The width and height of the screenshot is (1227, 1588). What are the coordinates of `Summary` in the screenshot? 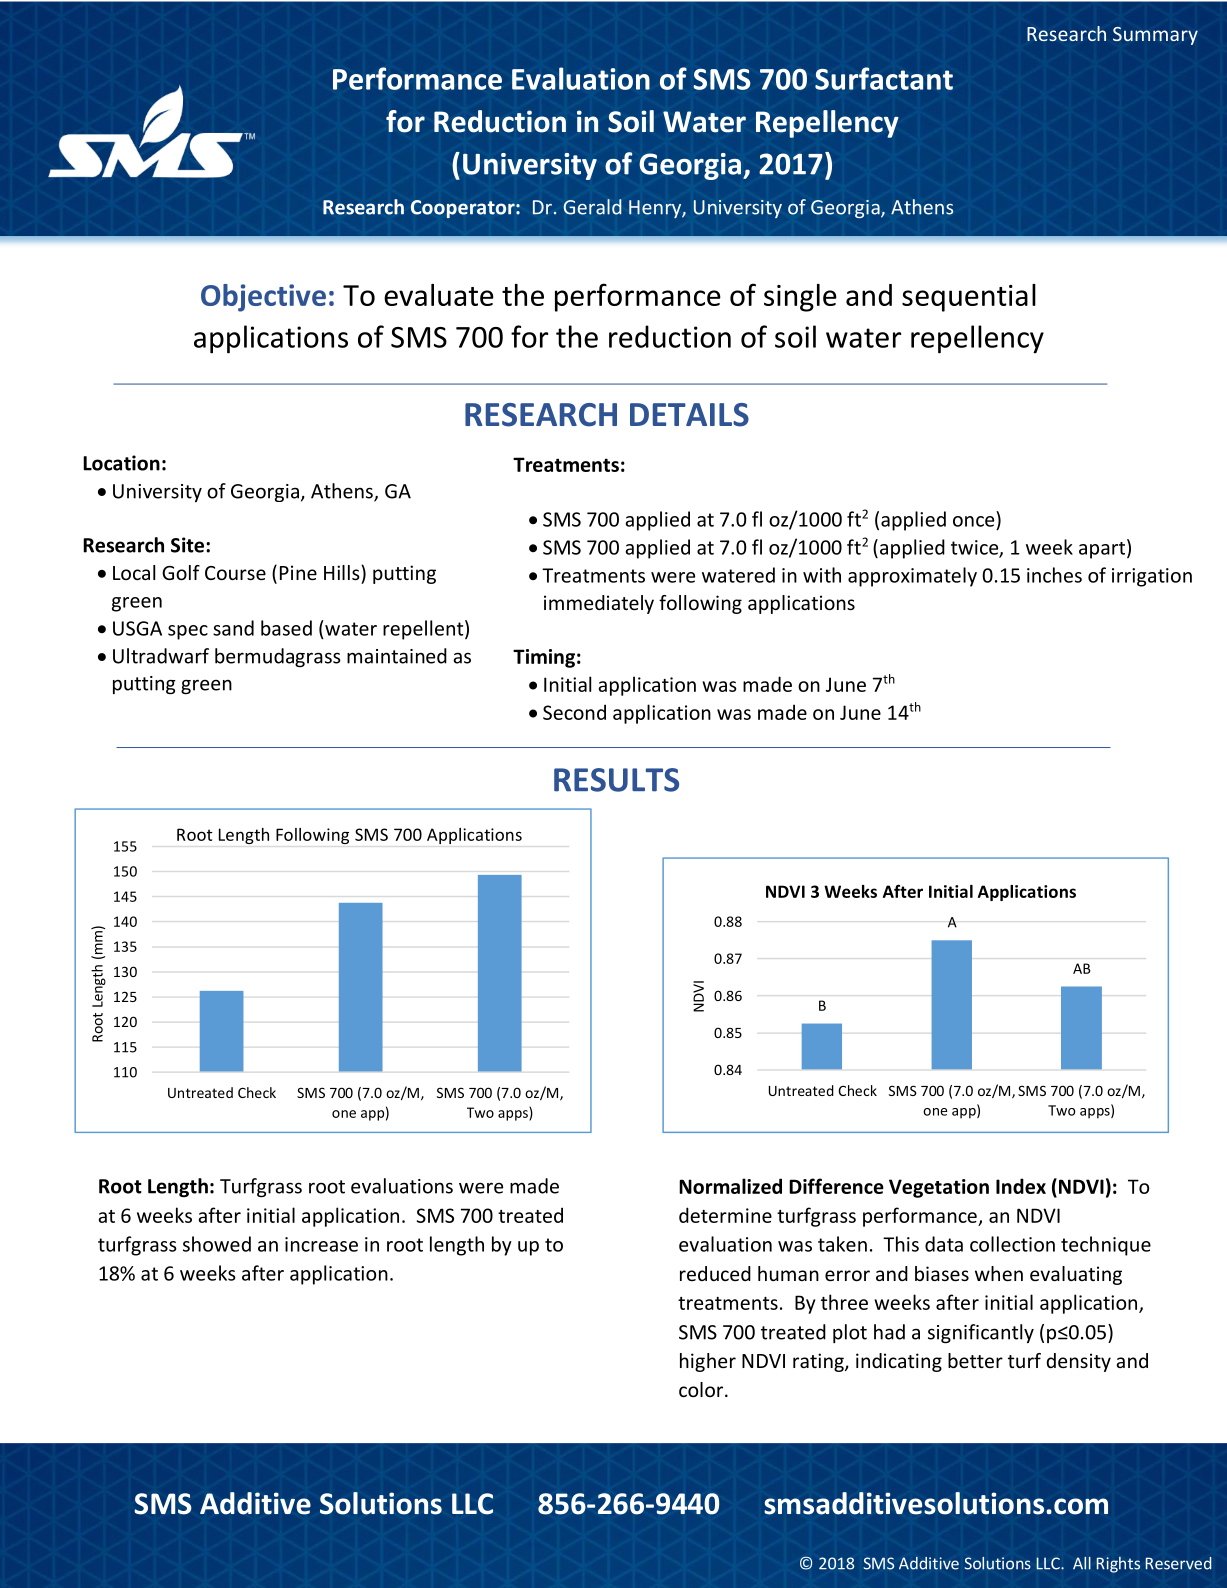 It's located at (1155, 36).
